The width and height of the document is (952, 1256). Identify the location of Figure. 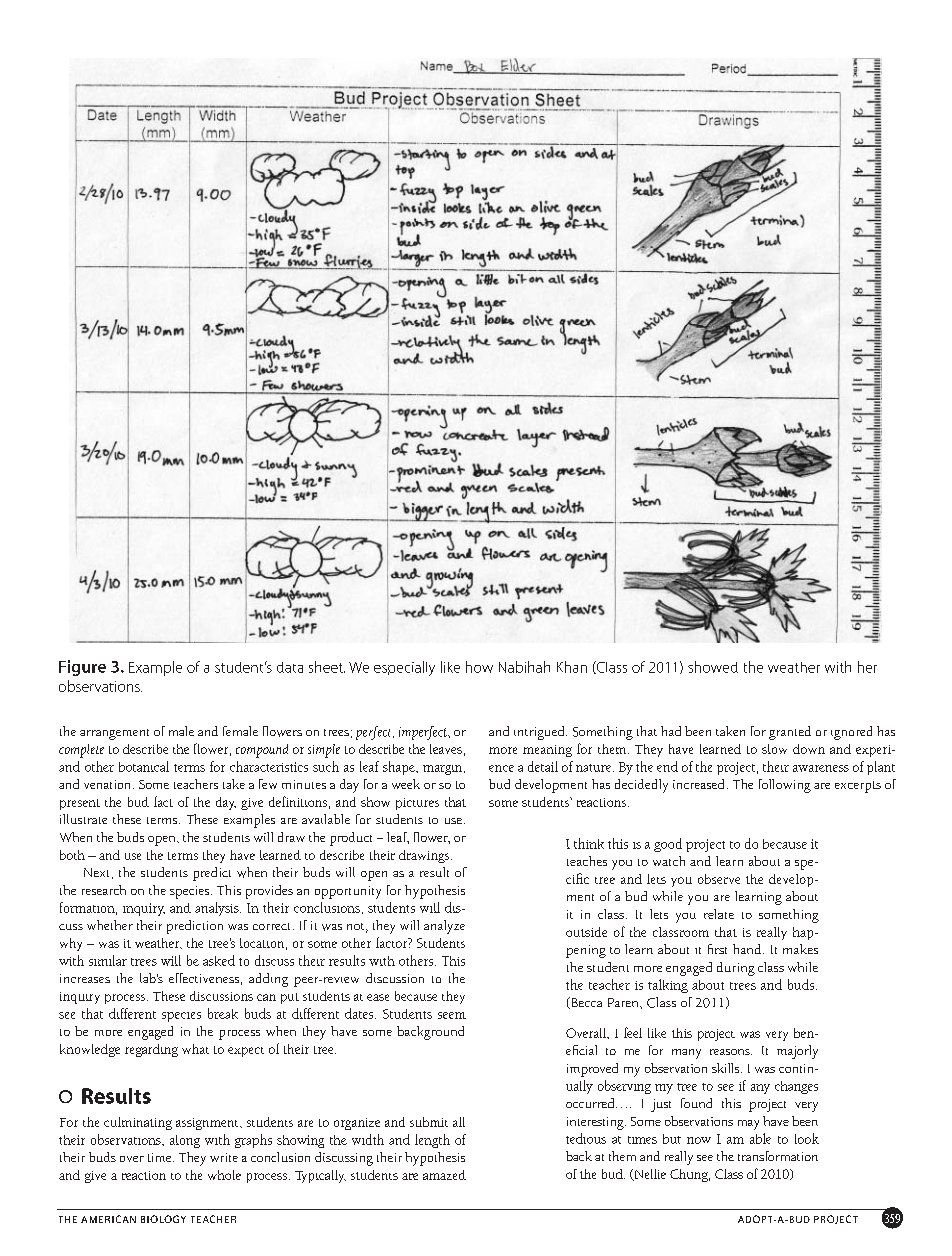
(82, 668).
